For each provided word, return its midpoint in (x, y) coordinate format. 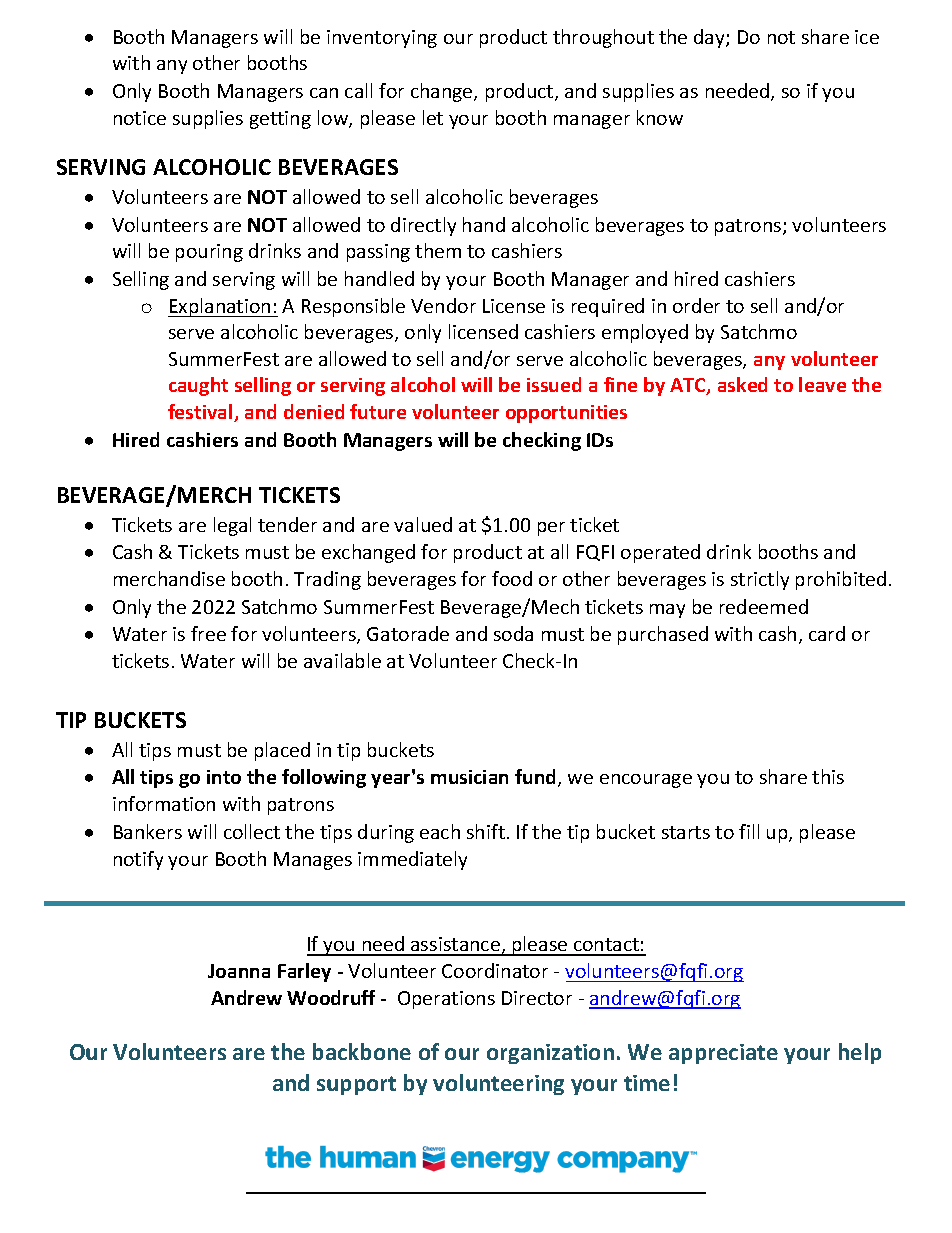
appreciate (723, 1054)
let (433, 117)
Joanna (239, 971)
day (710, 38)
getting (280, 120)
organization (550, 1054)
